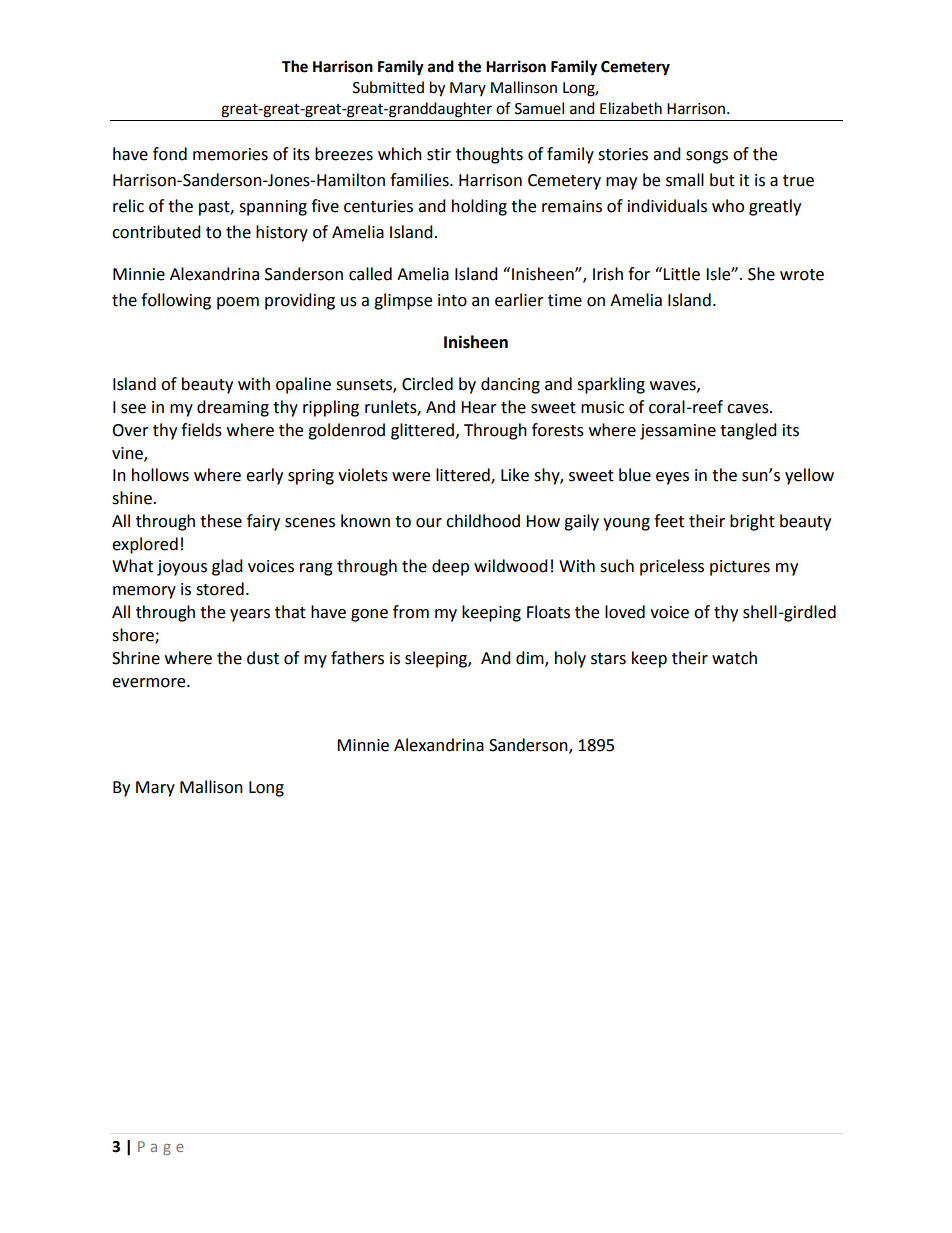 The height and width of the screenshot is (1233, 952). Describe the element at coordinates (539, 108) in the screenshot. I see `Samuel` at that location.
